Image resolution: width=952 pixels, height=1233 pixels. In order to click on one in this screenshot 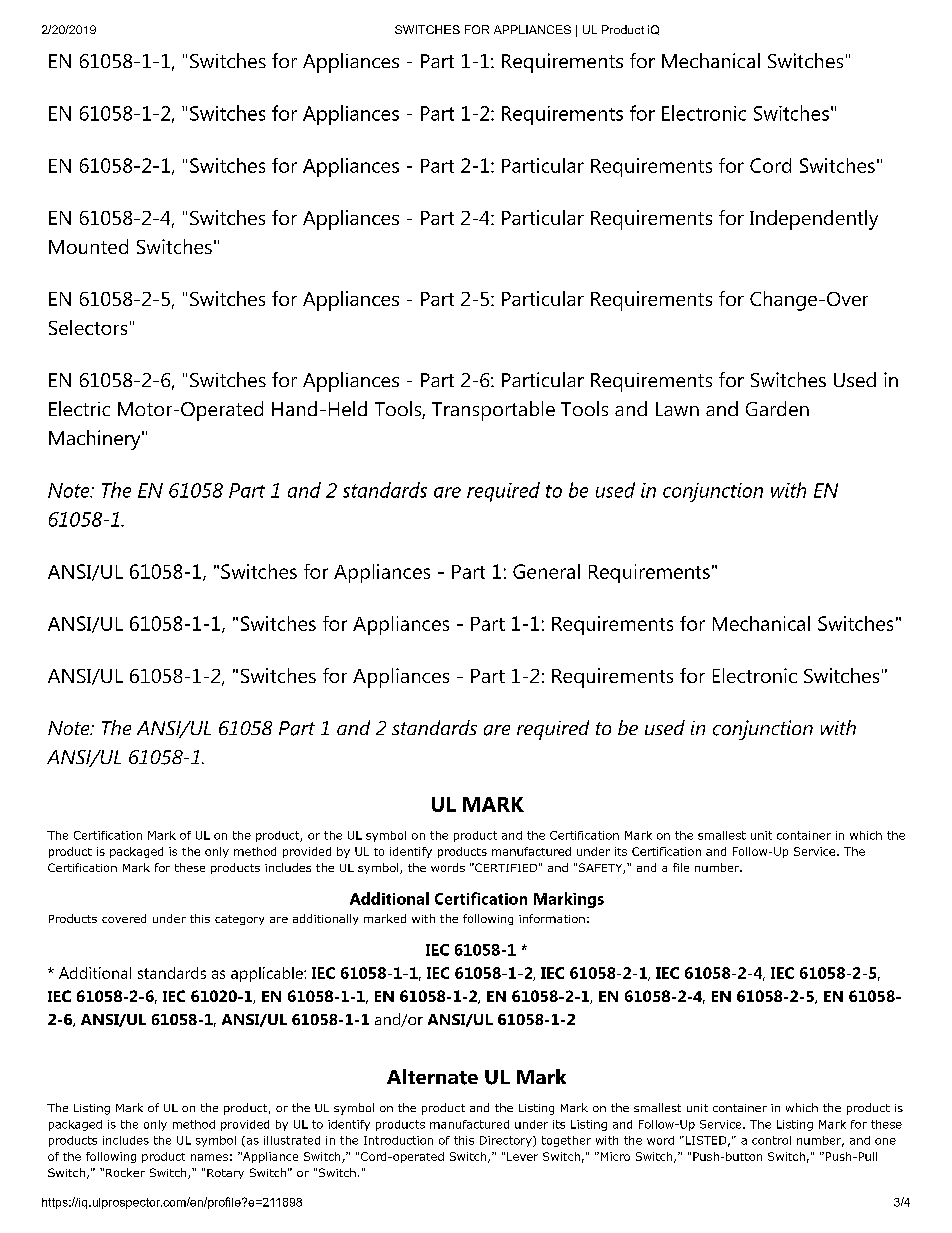, I will do `click(885, 1141)`.
